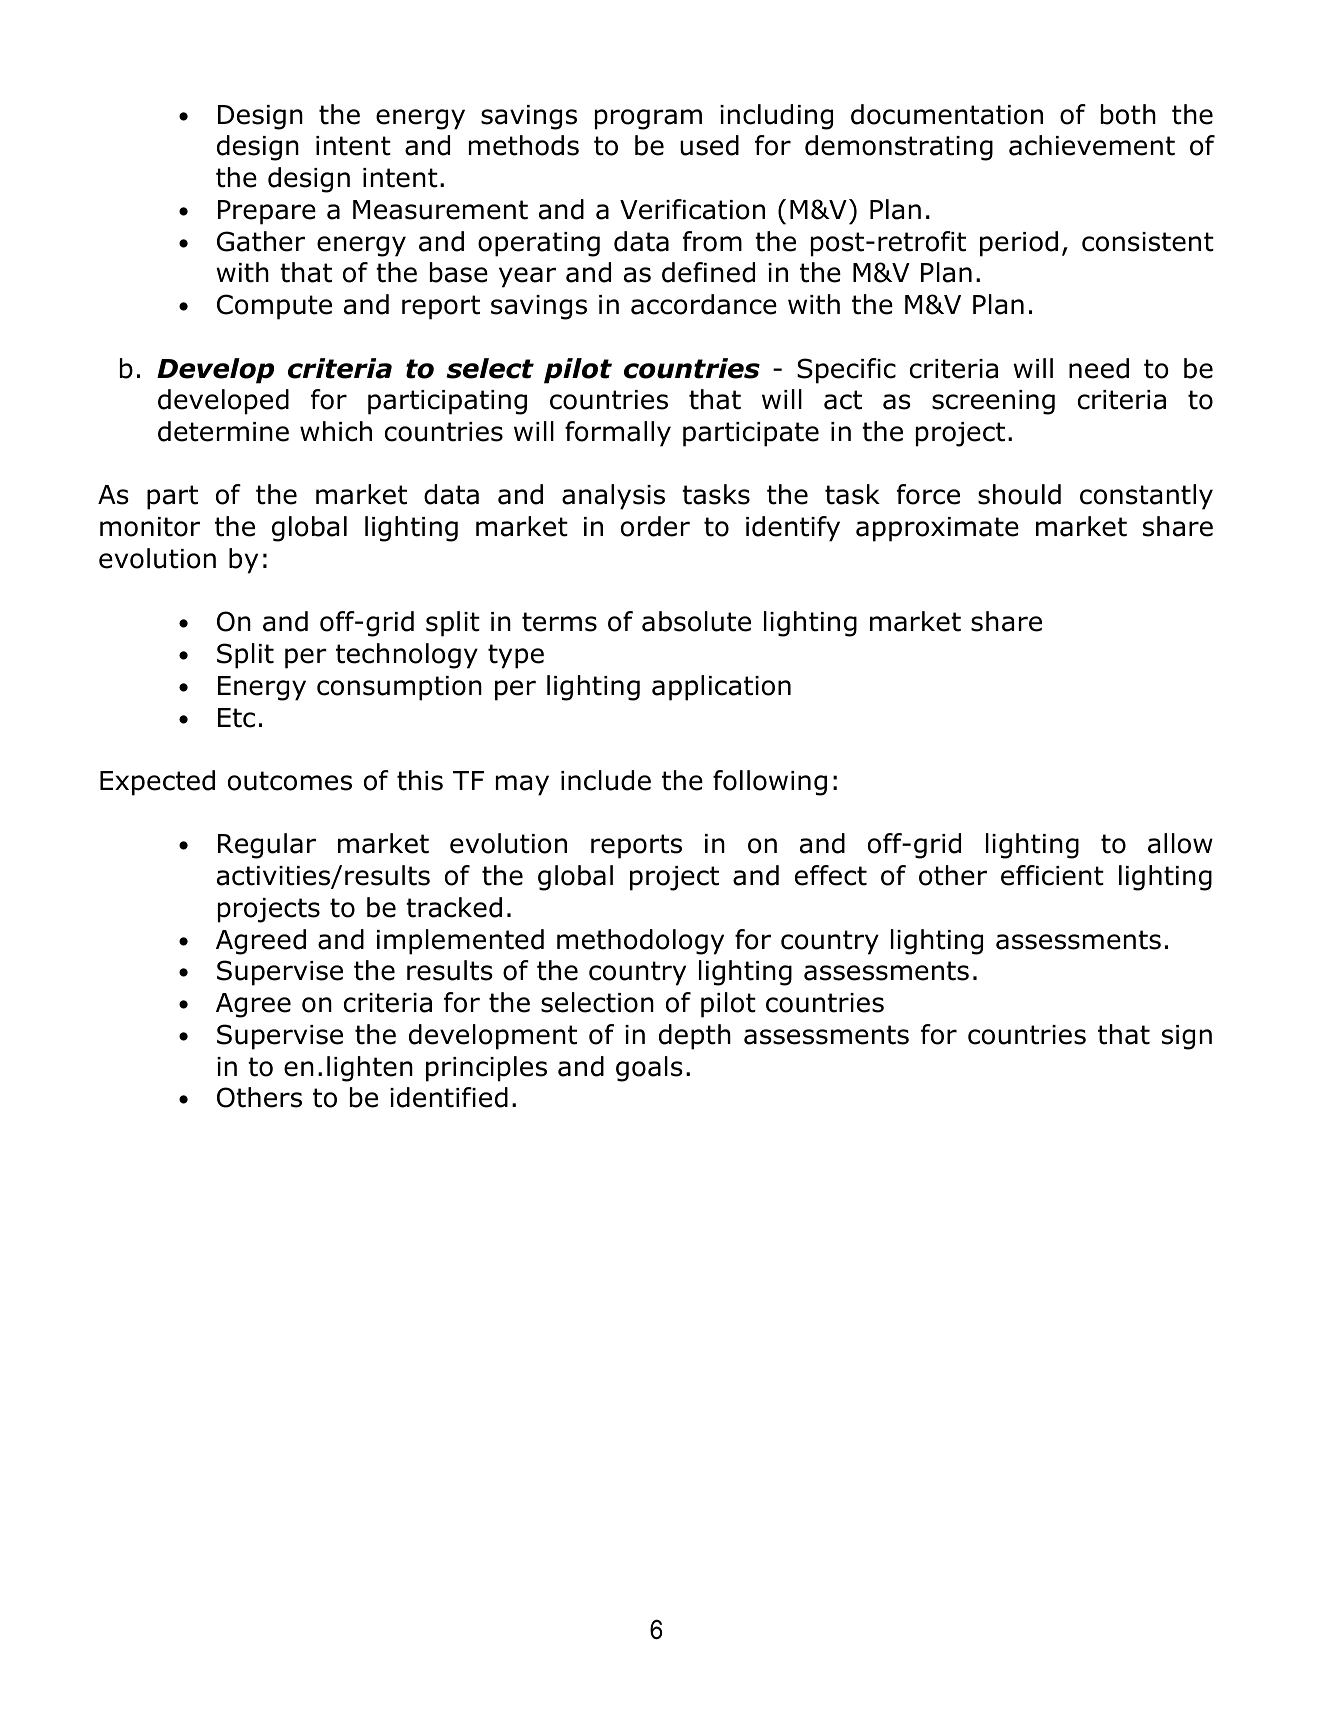 The width and height of the screenshot is (1331, 1723). Describe the element at coordinates (1092, 145) in the screenshot. I see `achievement` at that location.
